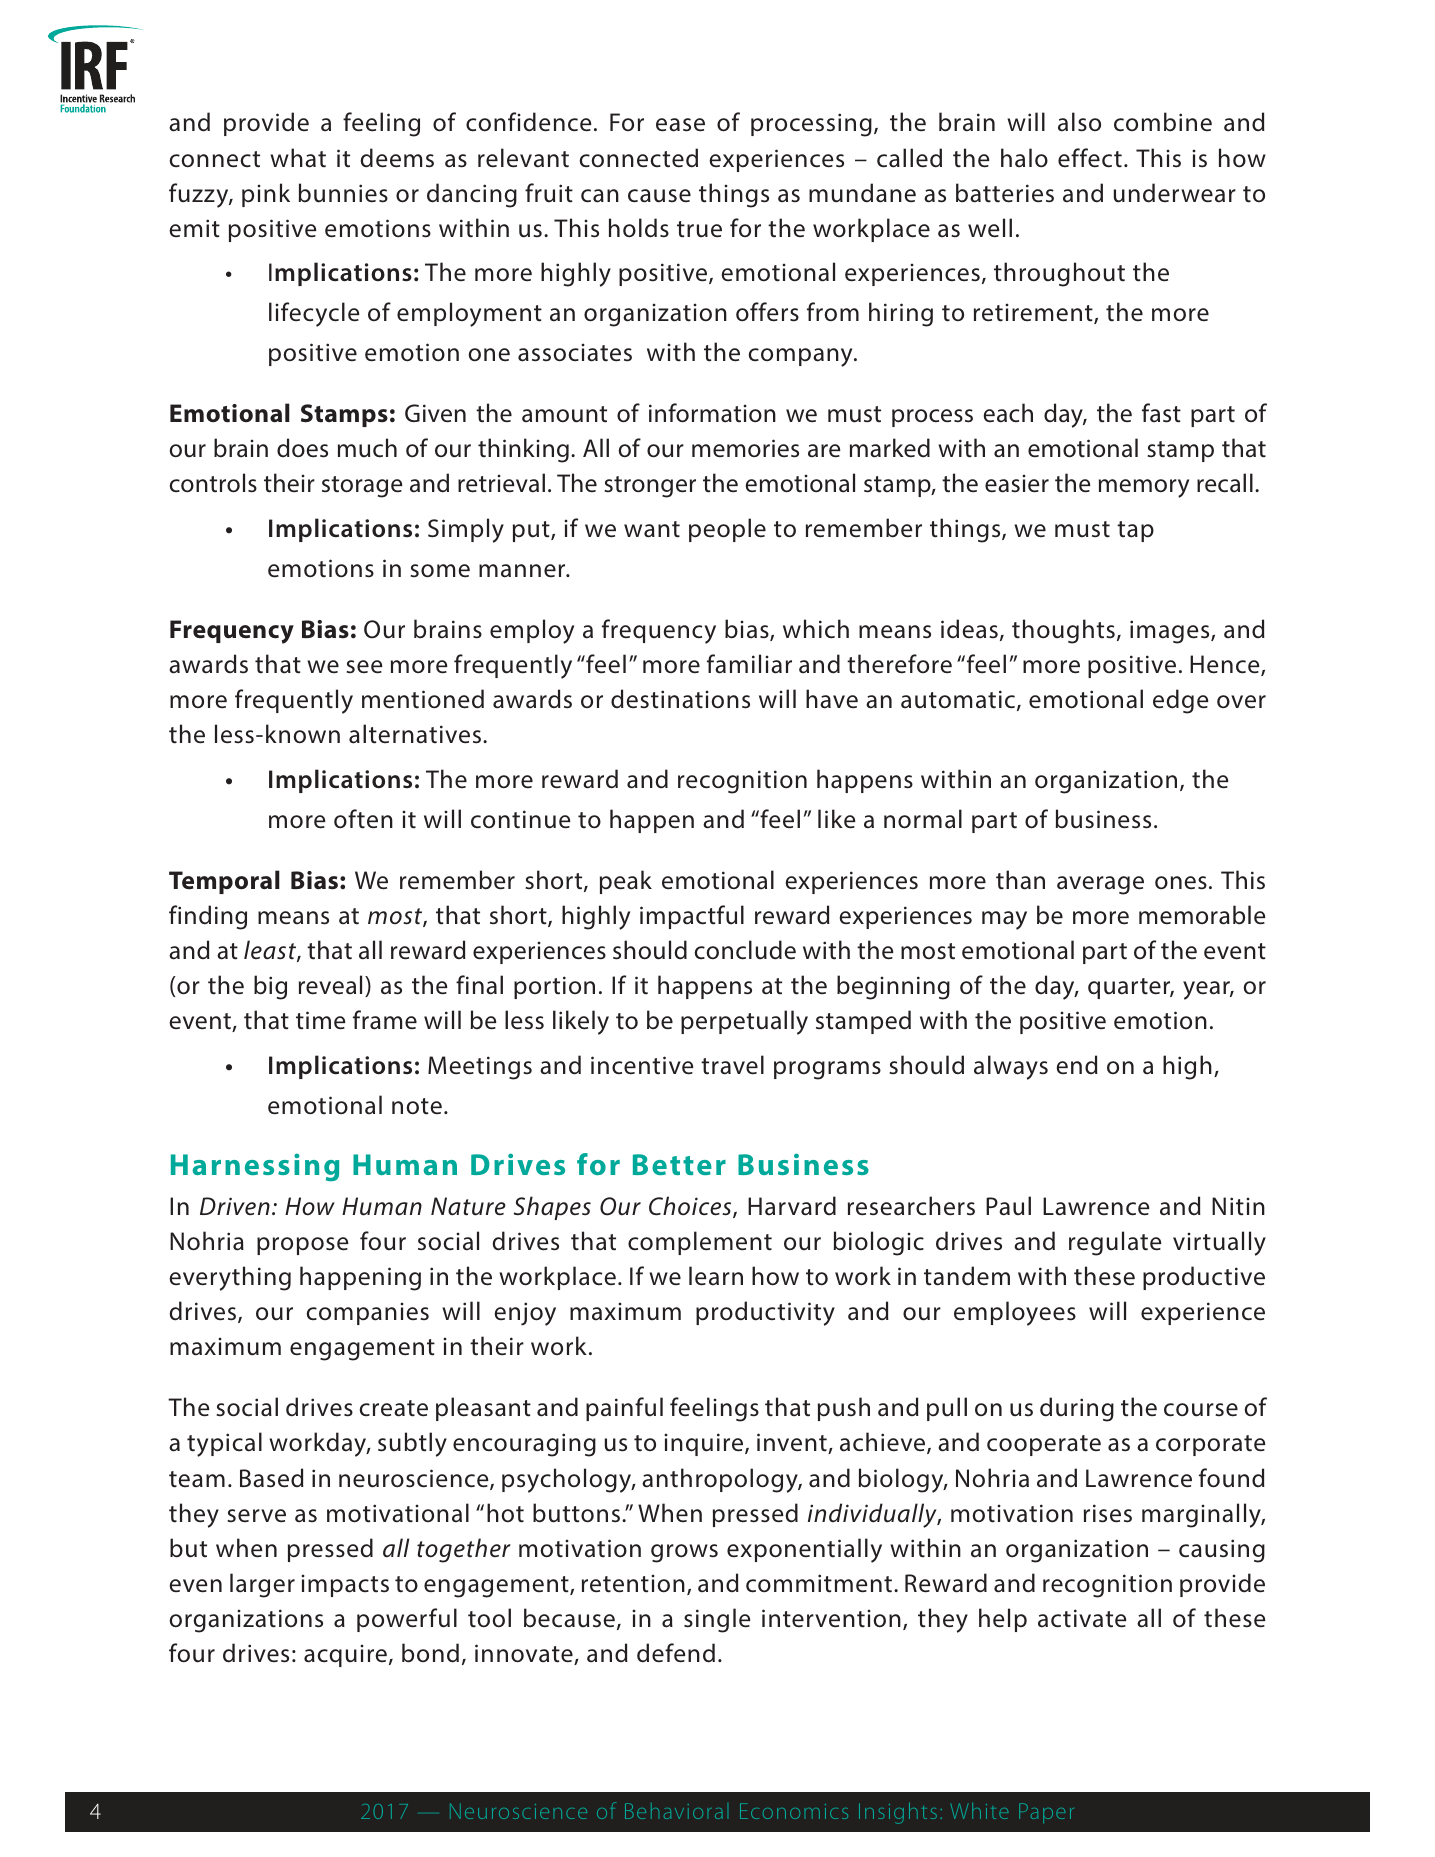 Image resolution: width=1435 pixels, height=1857 pixels. Describe the element at coordinates (1100, 885) in the screenshot. I see `average` at that location.
